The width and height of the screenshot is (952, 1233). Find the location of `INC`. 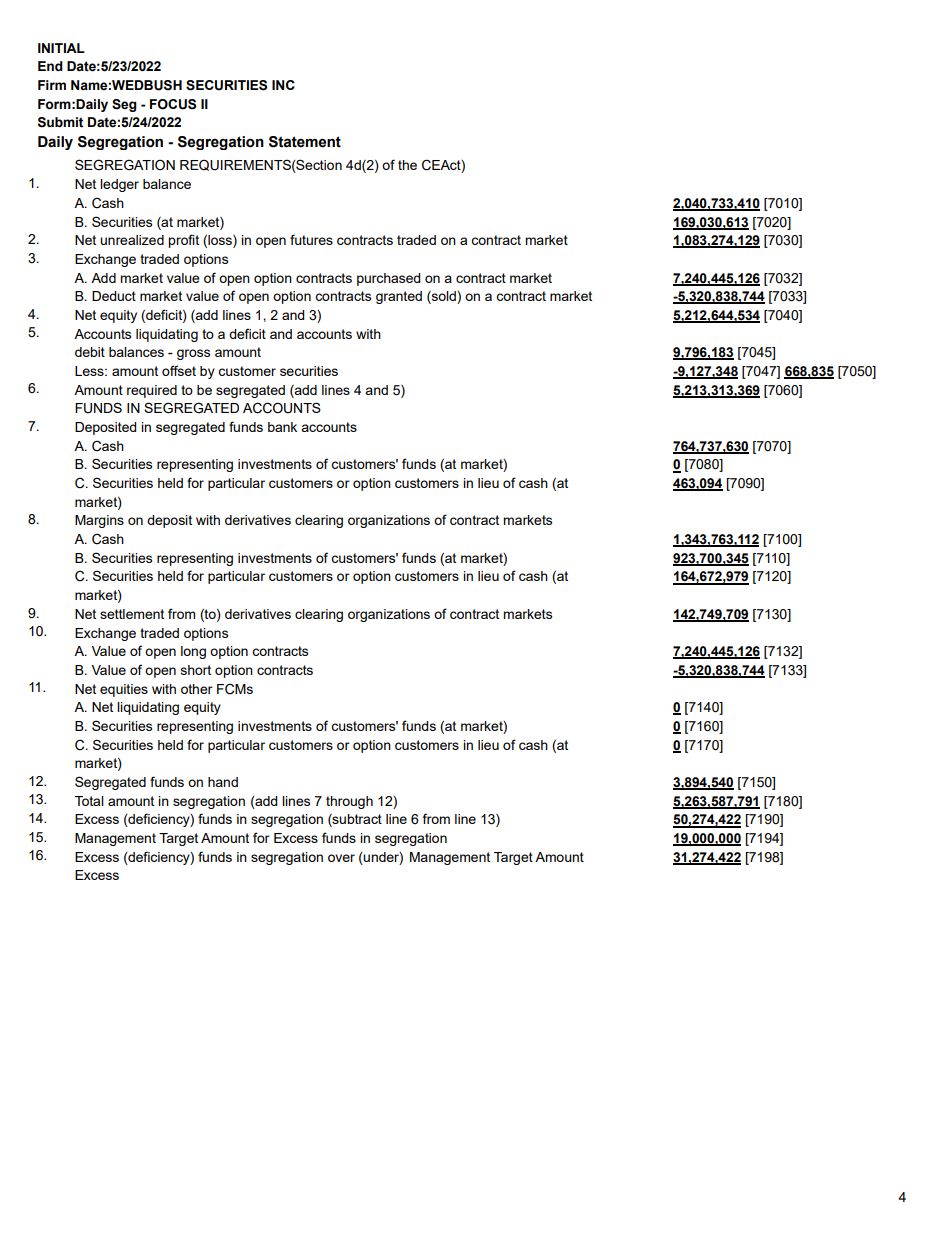

INC is located at coordinates (283, 85).
